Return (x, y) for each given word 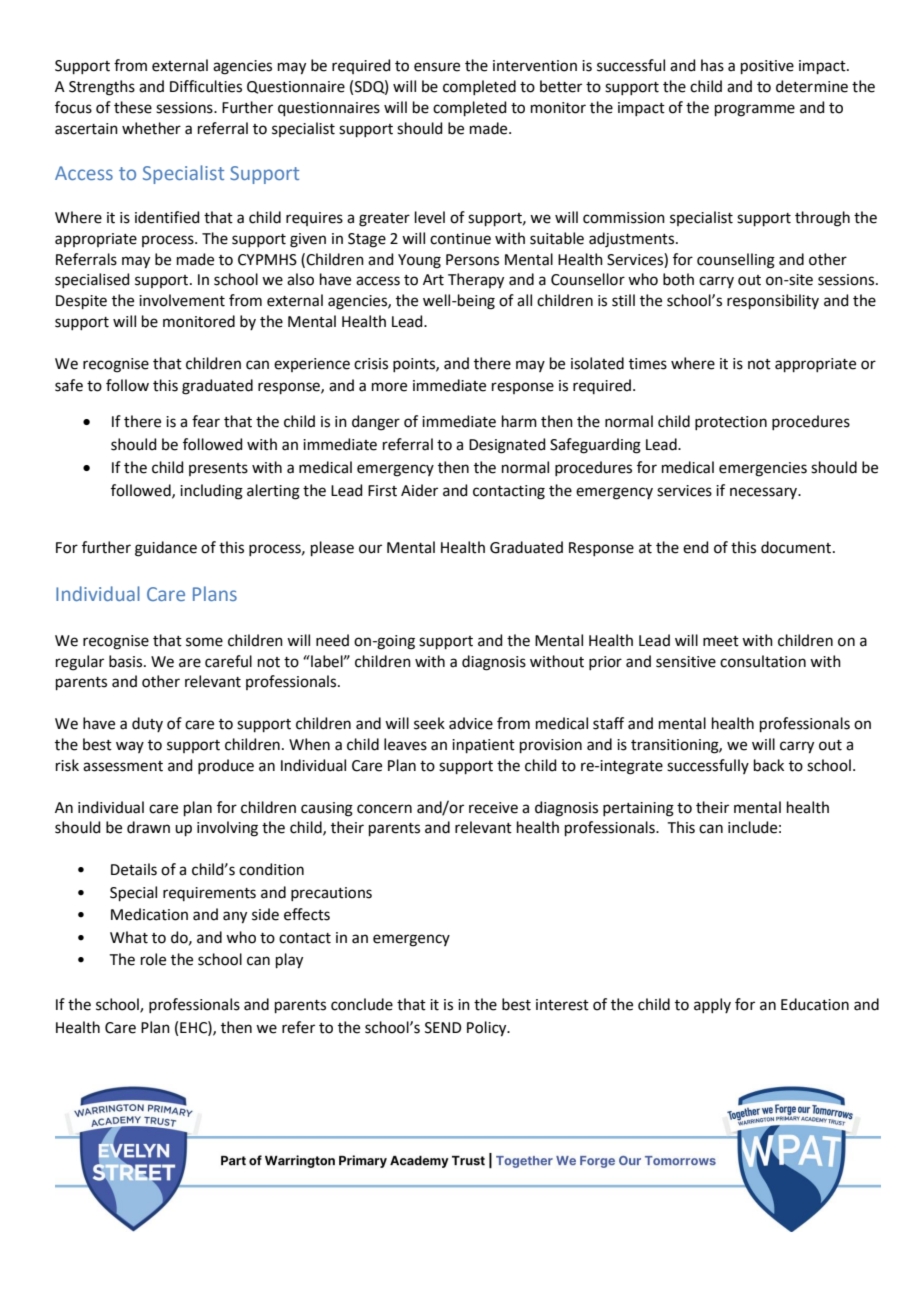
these (133, 107)
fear (206, 421)
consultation (763, 661)
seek (429, 723)
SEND (443, 1028)
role (153, 959)
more (389, 387)
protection (731, 423)
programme (755, 110)
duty (147, 724)
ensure (437, 67)
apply (712, 1005)
